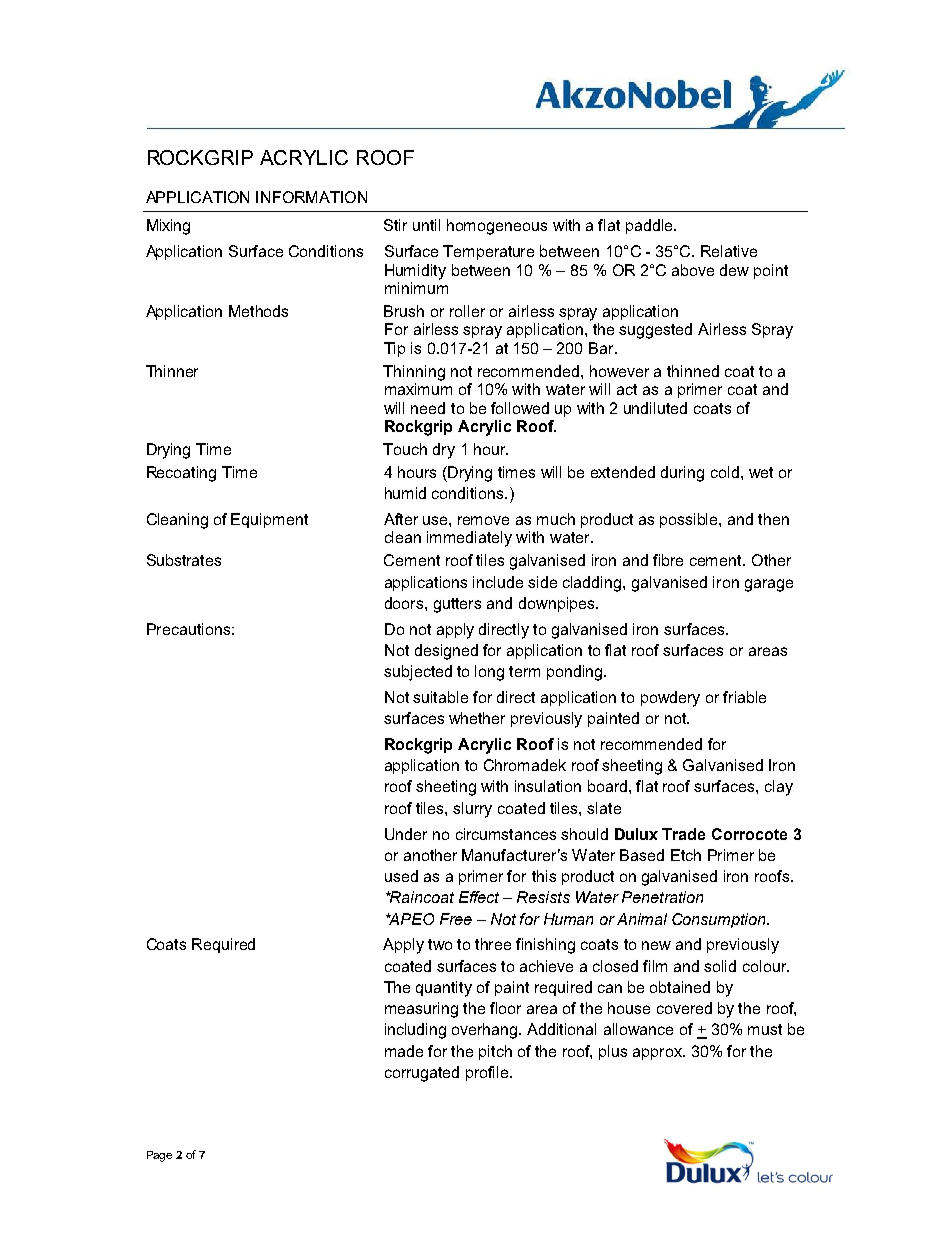 Image resolution: width=952 pixels, height=1233 pixels. I want to click on Trade, so click(683, 834).
